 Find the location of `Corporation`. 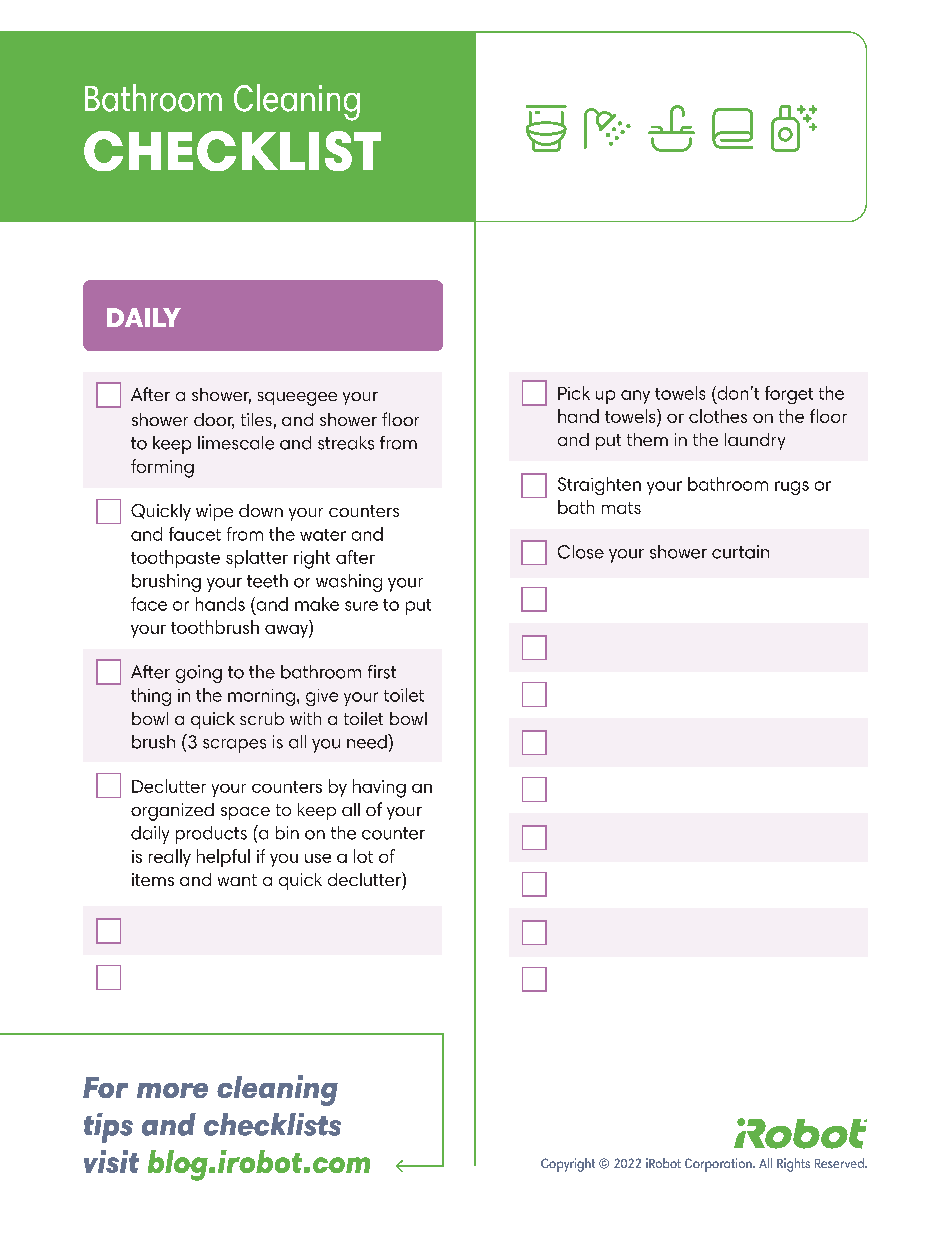

Corporation is located at coordinates (719, 1165).
